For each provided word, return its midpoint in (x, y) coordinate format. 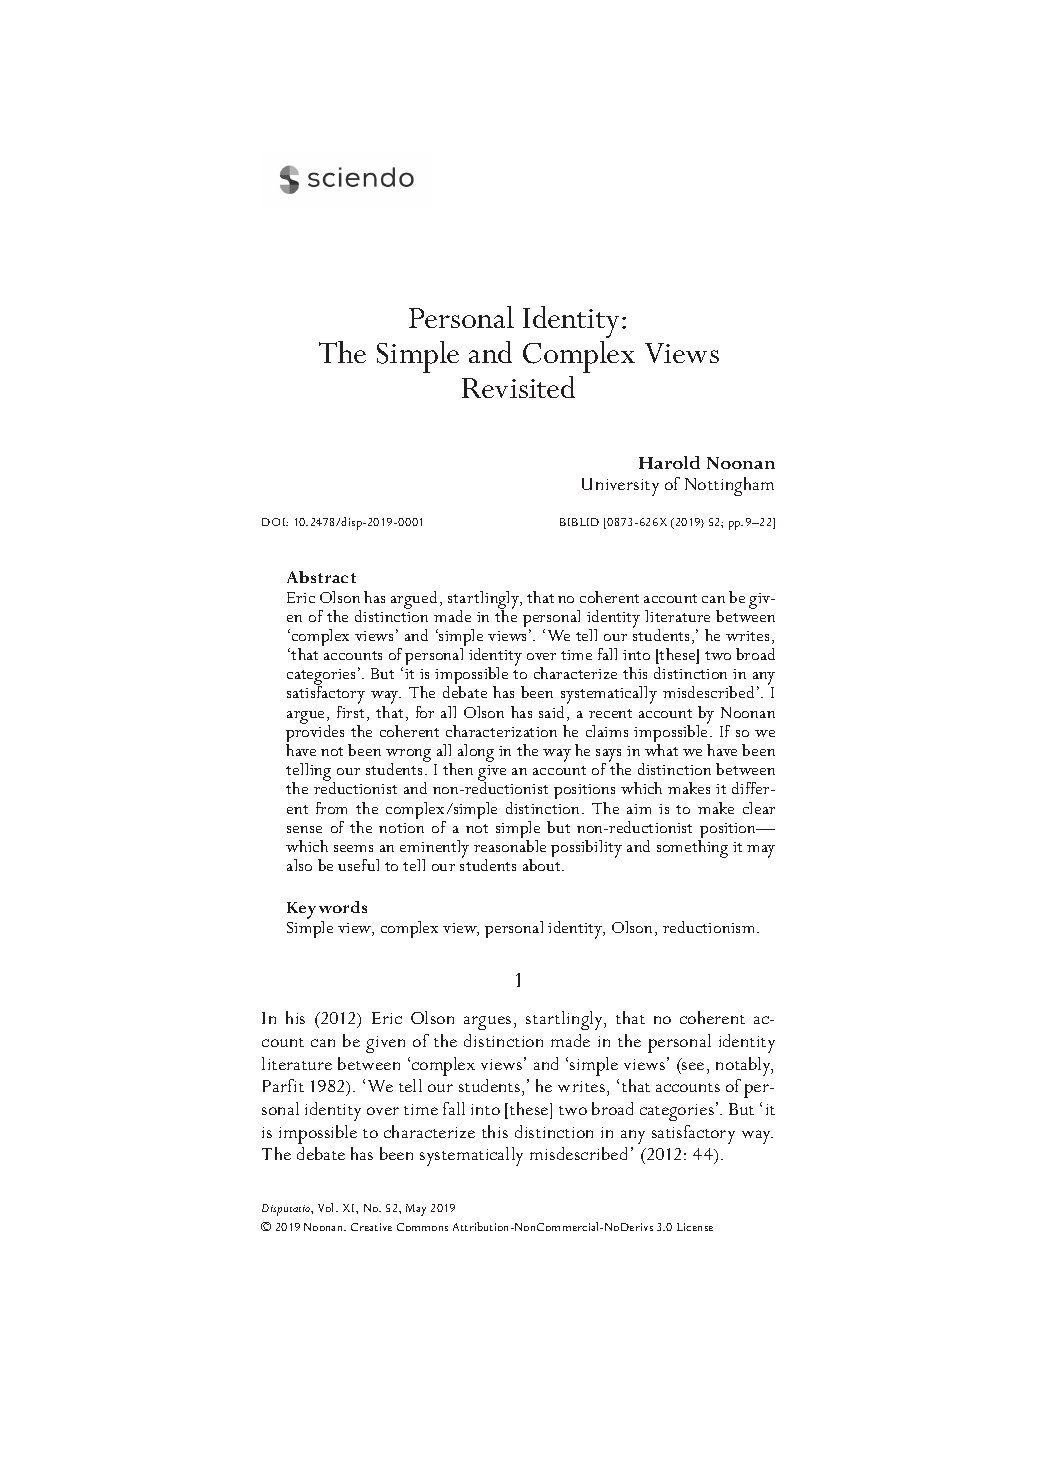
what (661, 750)
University (620, 487)
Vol (327, 1207)
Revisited (518, 387)
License (695, 1227)
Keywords (327, 911)
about (543, 865)
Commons (422, 1227)
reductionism (710, 927)
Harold (669, 462)
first (352, 713)
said (551, 712)
